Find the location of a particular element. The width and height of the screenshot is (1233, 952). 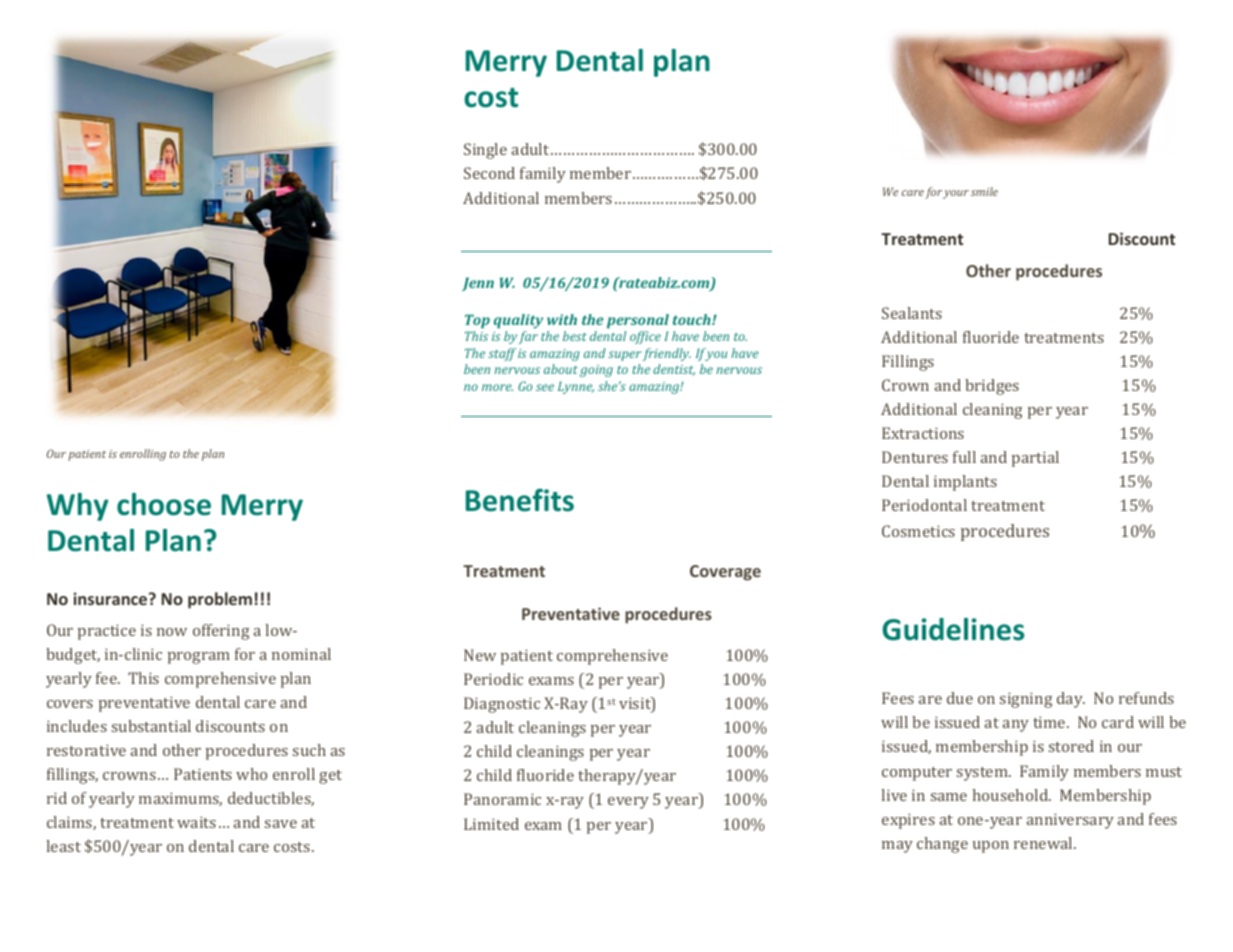

Second is located at coordinates (489, 173).
